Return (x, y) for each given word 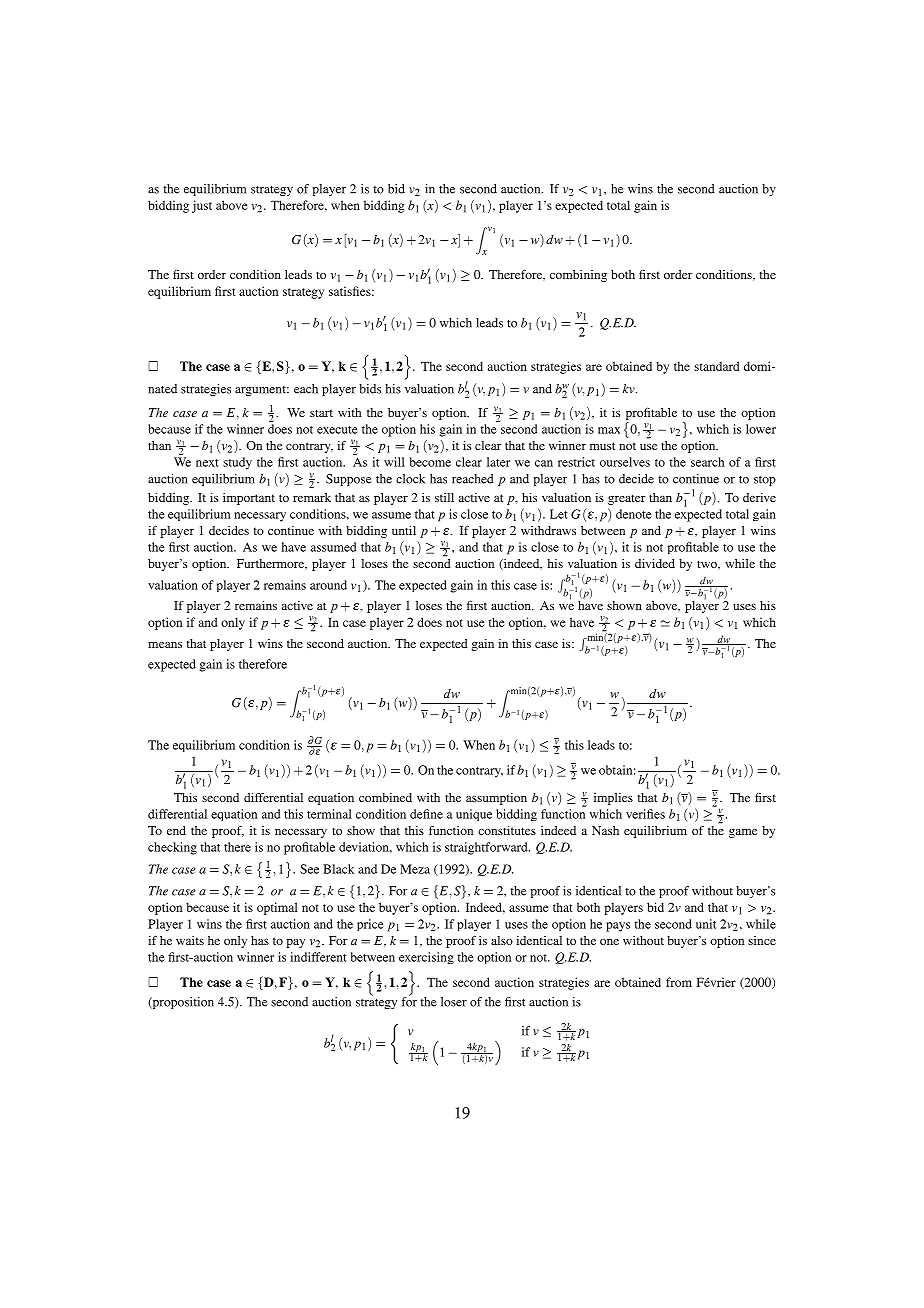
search (708, 462)
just (202, 206)
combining (578, 276)
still (444, 497)
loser (454, 1002)
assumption (496, 799)
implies (613, 799)
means (165, 645)
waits (190, 940)
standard (717, 366)
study (237, 463)
